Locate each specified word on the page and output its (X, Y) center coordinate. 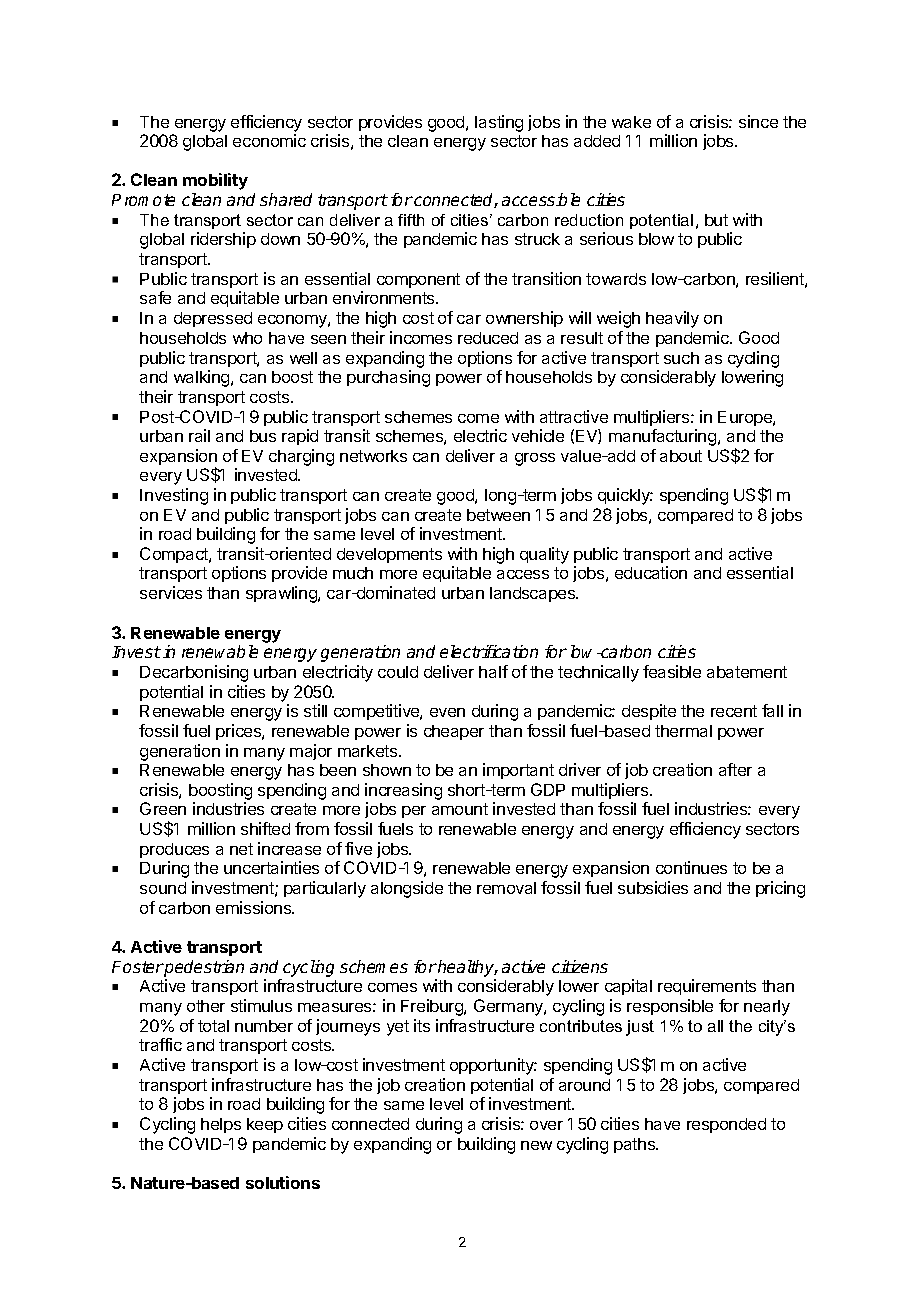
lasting (499, 123)
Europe (746, 418)
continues (691, 867)
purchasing (388, 378)
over (546, 1125)
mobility (215, 181)
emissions (255, 907)
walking (203, 378)
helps (221, 1125)
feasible (672, 671)
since (758, 121)
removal (506, 888)
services (171, 592)
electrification (489, 651)
